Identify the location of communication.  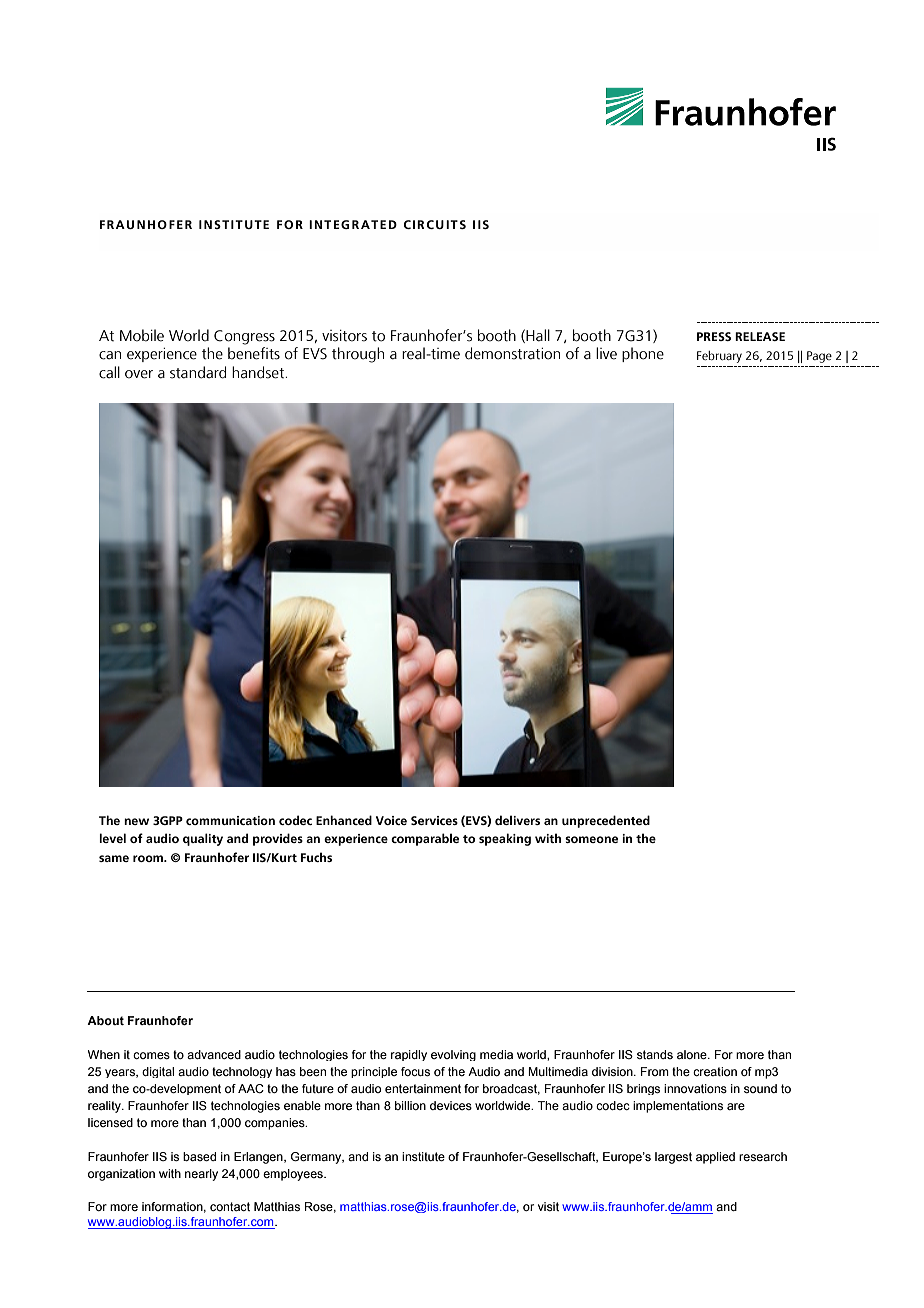
(230, 820).
